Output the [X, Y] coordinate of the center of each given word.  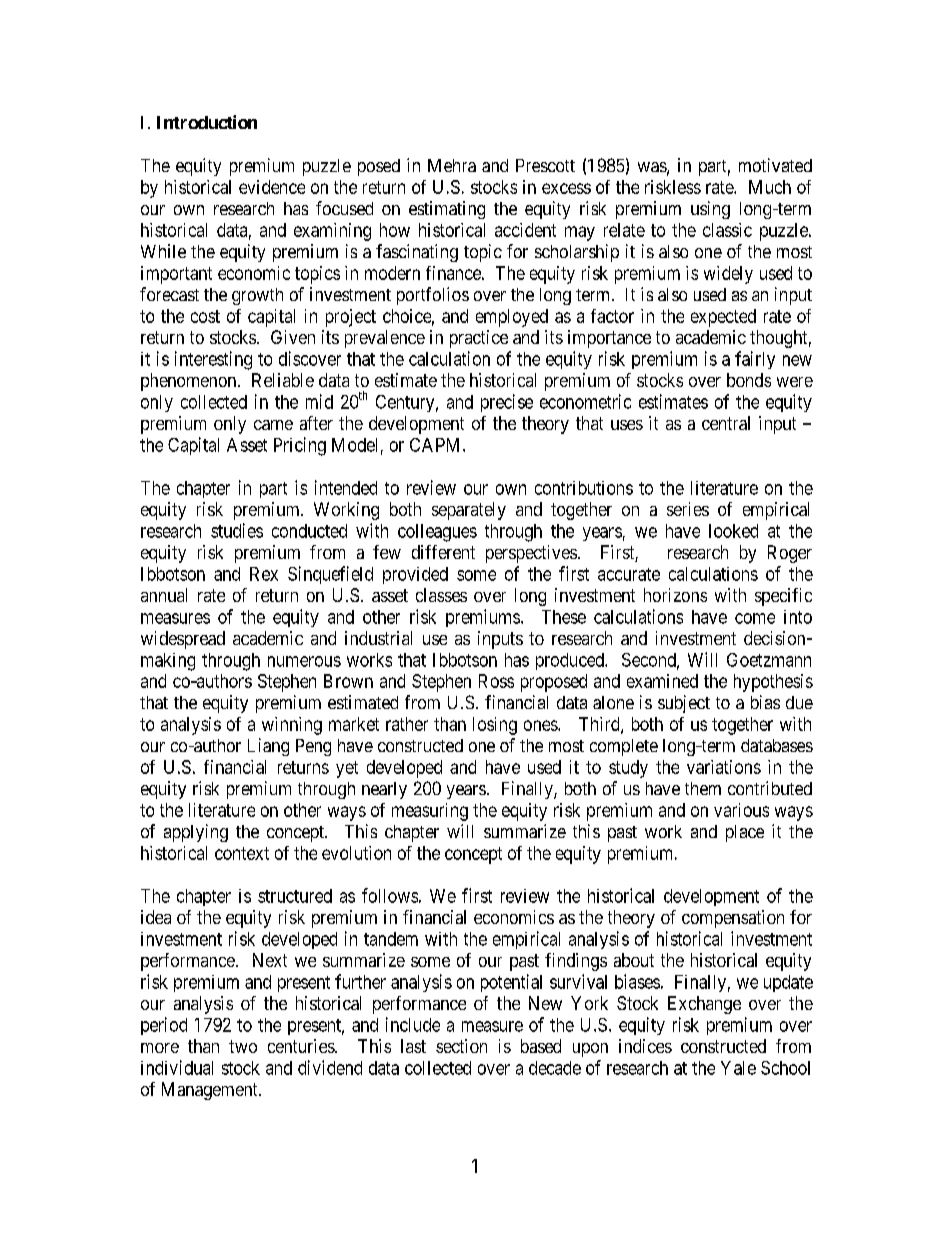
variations [724, 767]
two [243, 1046]
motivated [775, 165]
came [273, 425]
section [461, 1046]
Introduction [207, 122]
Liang [268, 747]
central [726, 423]
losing [495, 726]
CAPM [437, 445]
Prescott [545, 165]
